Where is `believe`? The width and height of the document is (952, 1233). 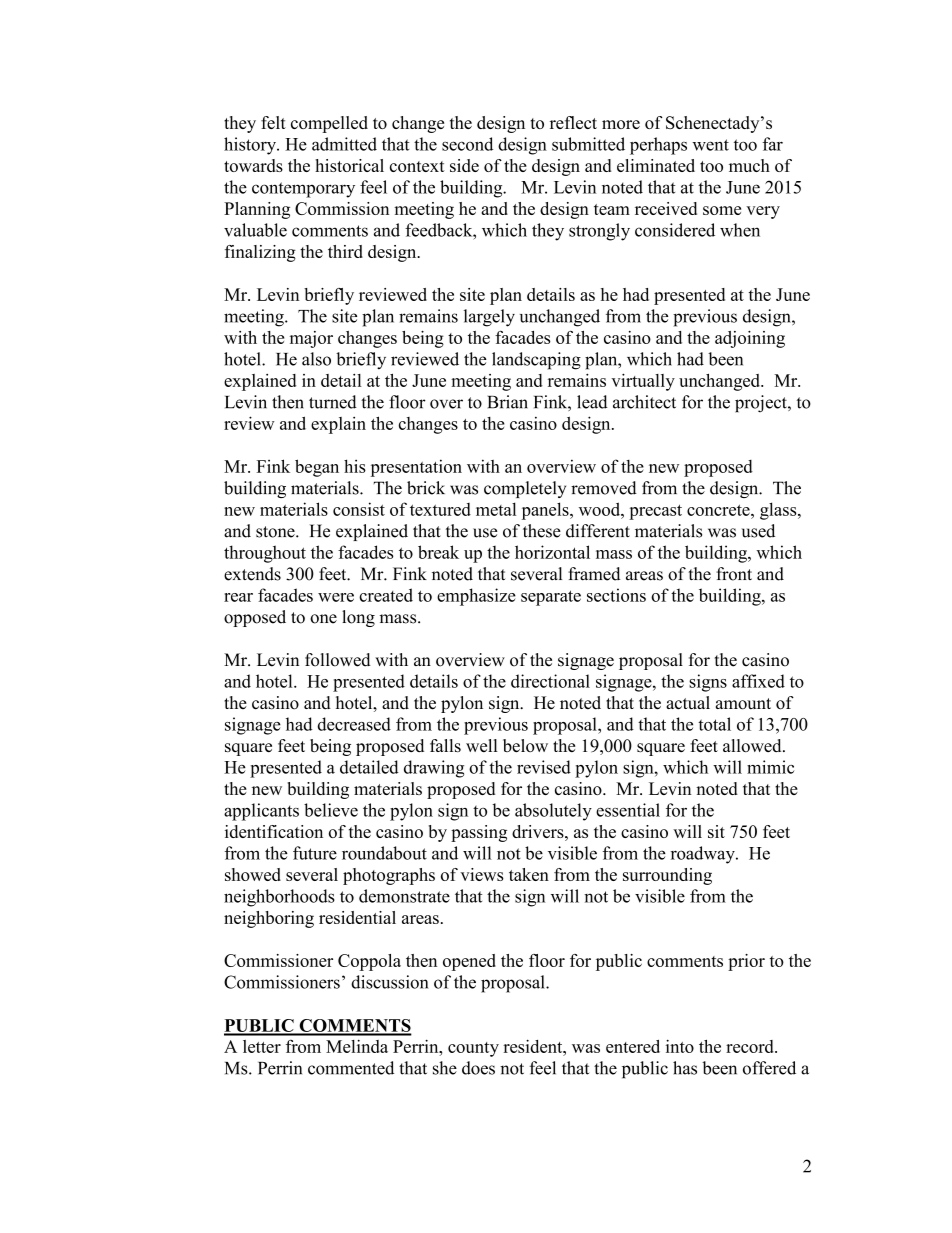 believe is located at coordinates (331, 810).
